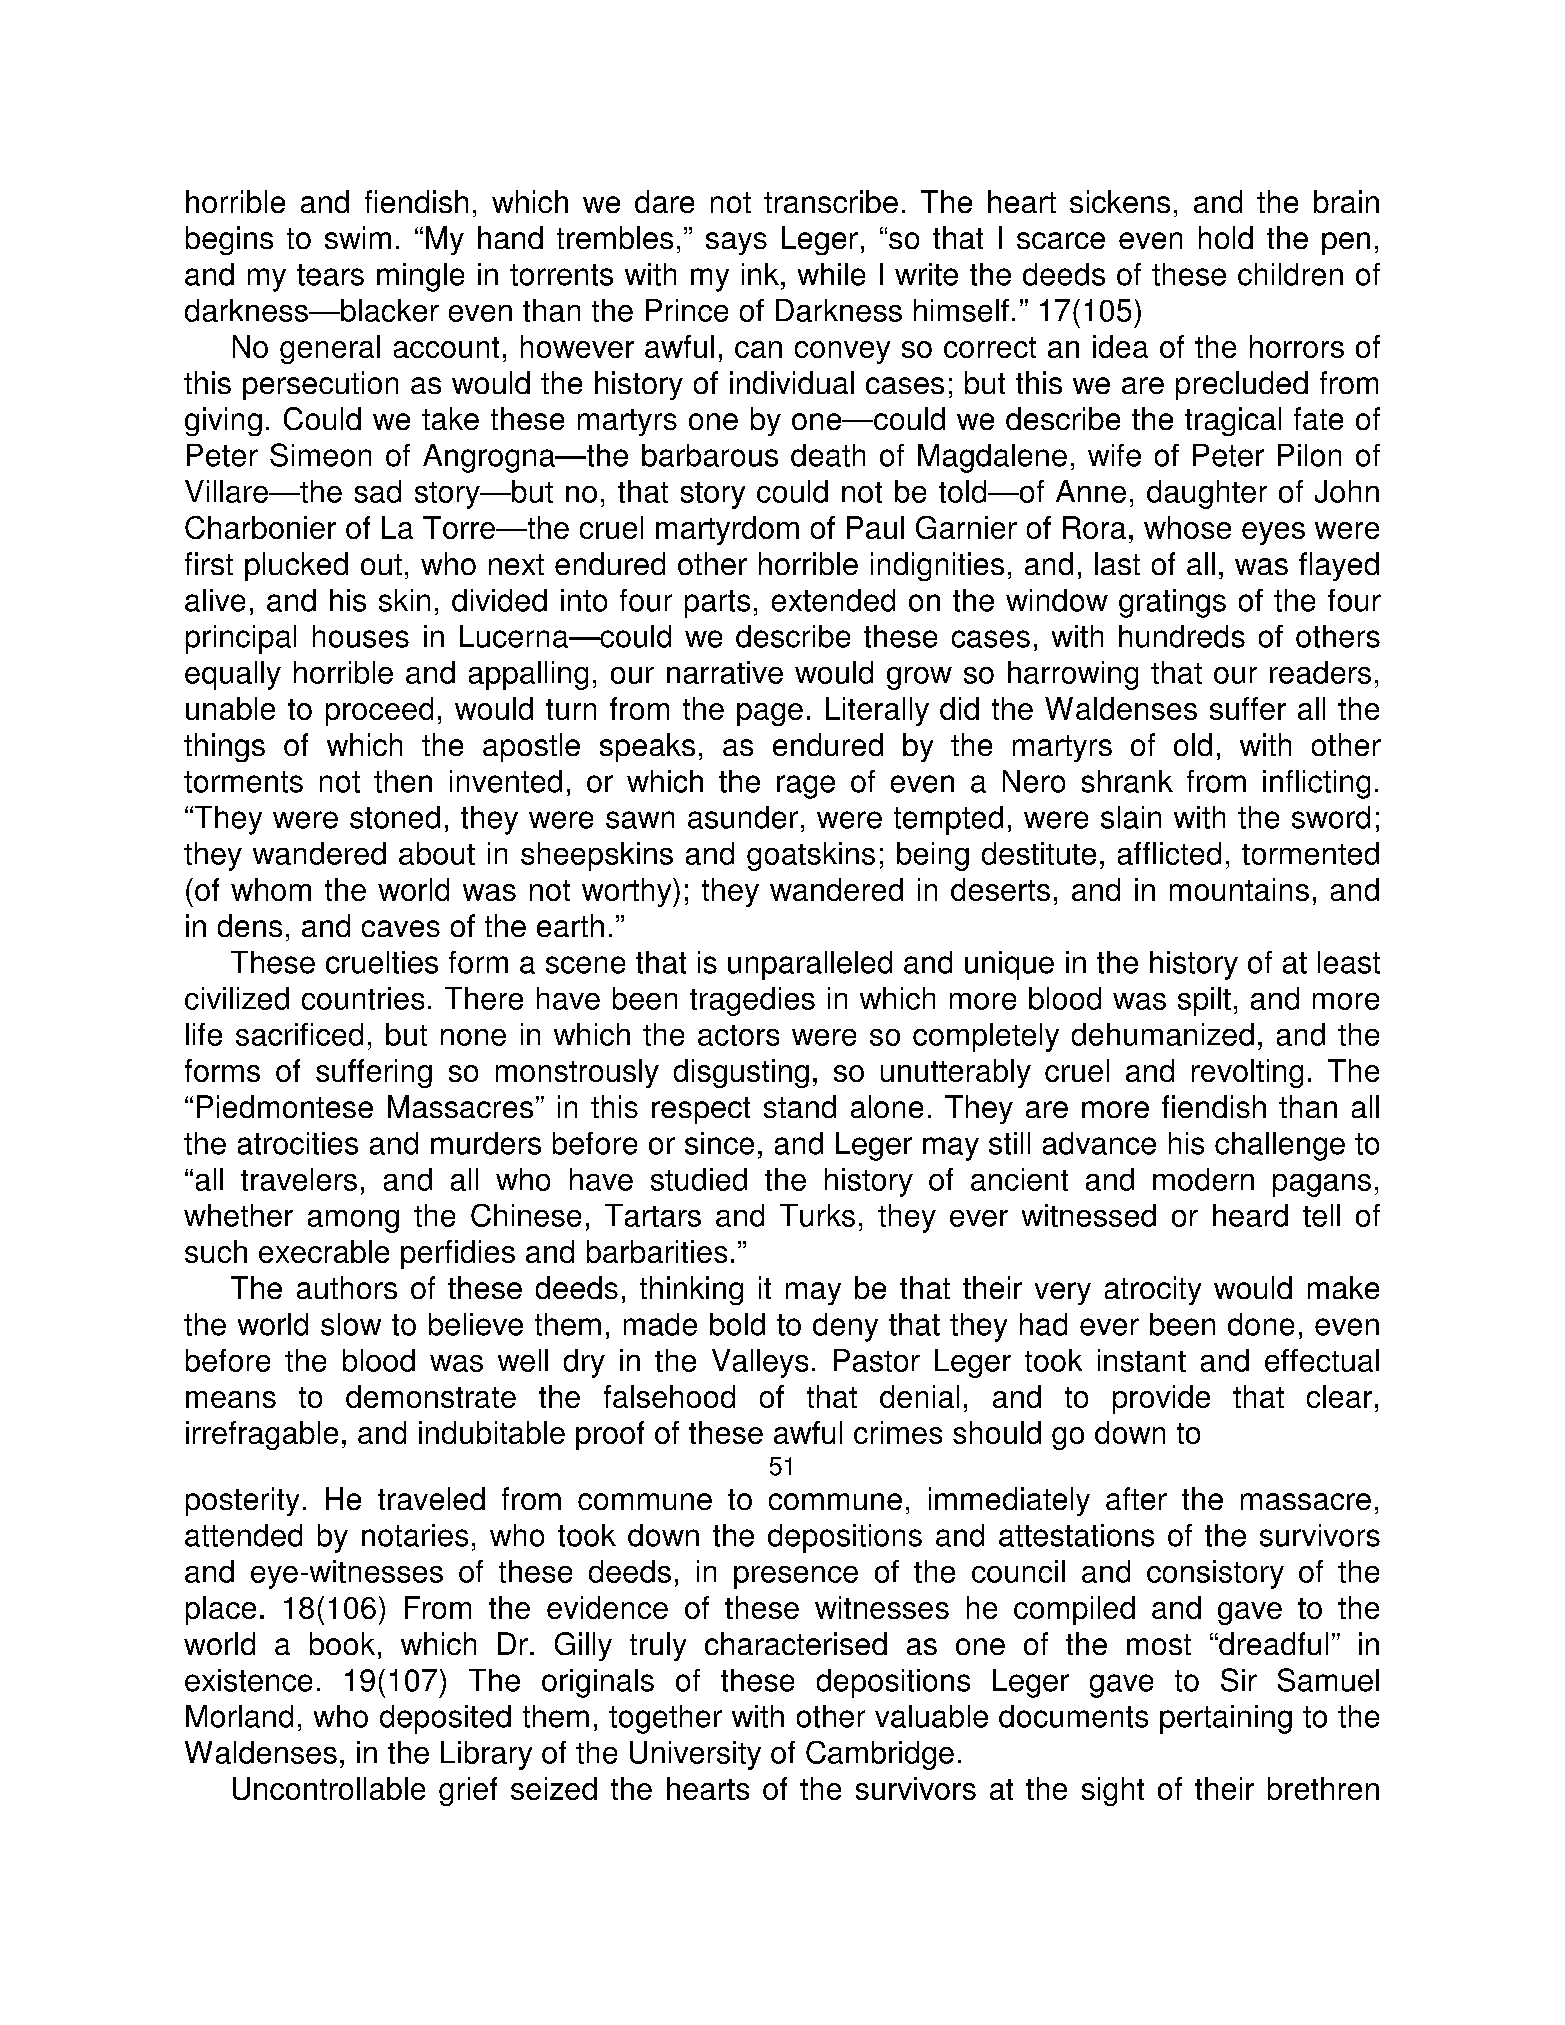 The width and height of the screenshot is (1565, 2025). I want to click on says, so click(736, 243).
